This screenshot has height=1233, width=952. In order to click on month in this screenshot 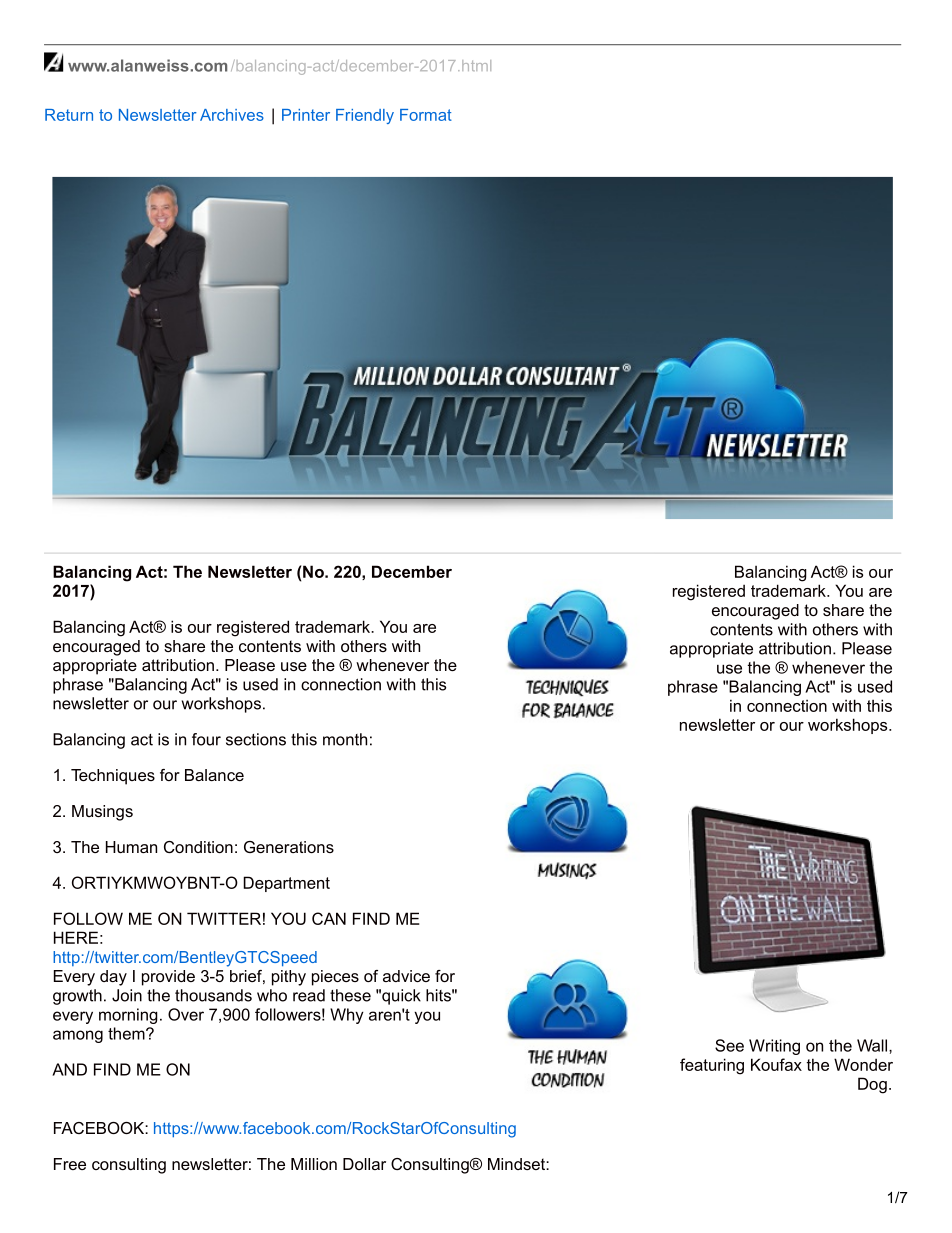, I will do `click(345, 739)`.
